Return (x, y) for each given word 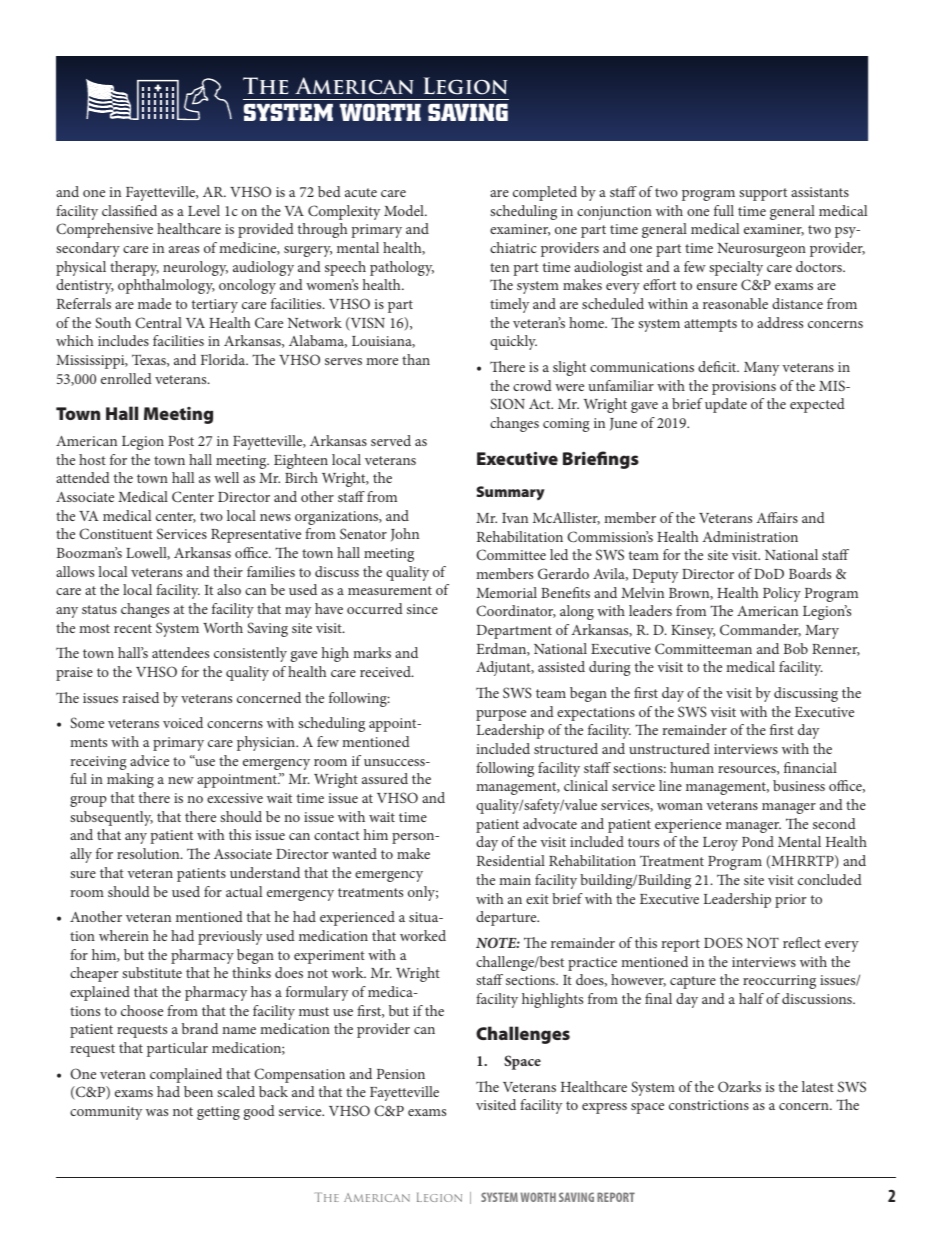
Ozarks (739, 1086)
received (386, 671)
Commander (760, 630)
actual (244, 891)
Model (405, 210)
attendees (180, 652)
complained (186, 1075)
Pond (758, 841)
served (391, 440)
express (604, 1108)
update (726, 405)
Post (181, 441)
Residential (511, 860)
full (724, 210)
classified (129, 210)
